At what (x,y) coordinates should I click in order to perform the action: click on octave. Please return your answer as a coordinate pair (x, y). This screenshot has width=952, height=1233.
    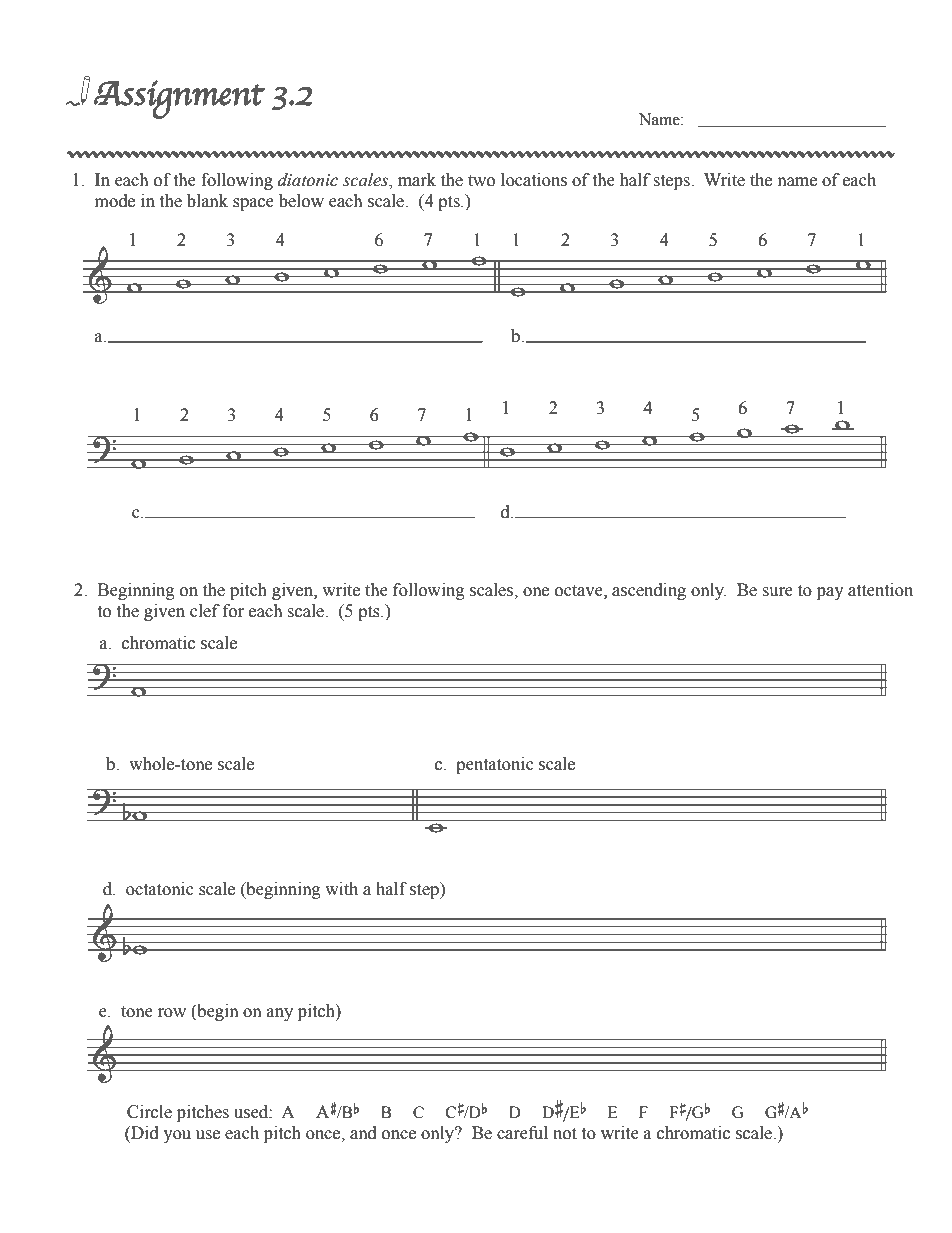
    Looking at the image, I should click on (580, 591).
